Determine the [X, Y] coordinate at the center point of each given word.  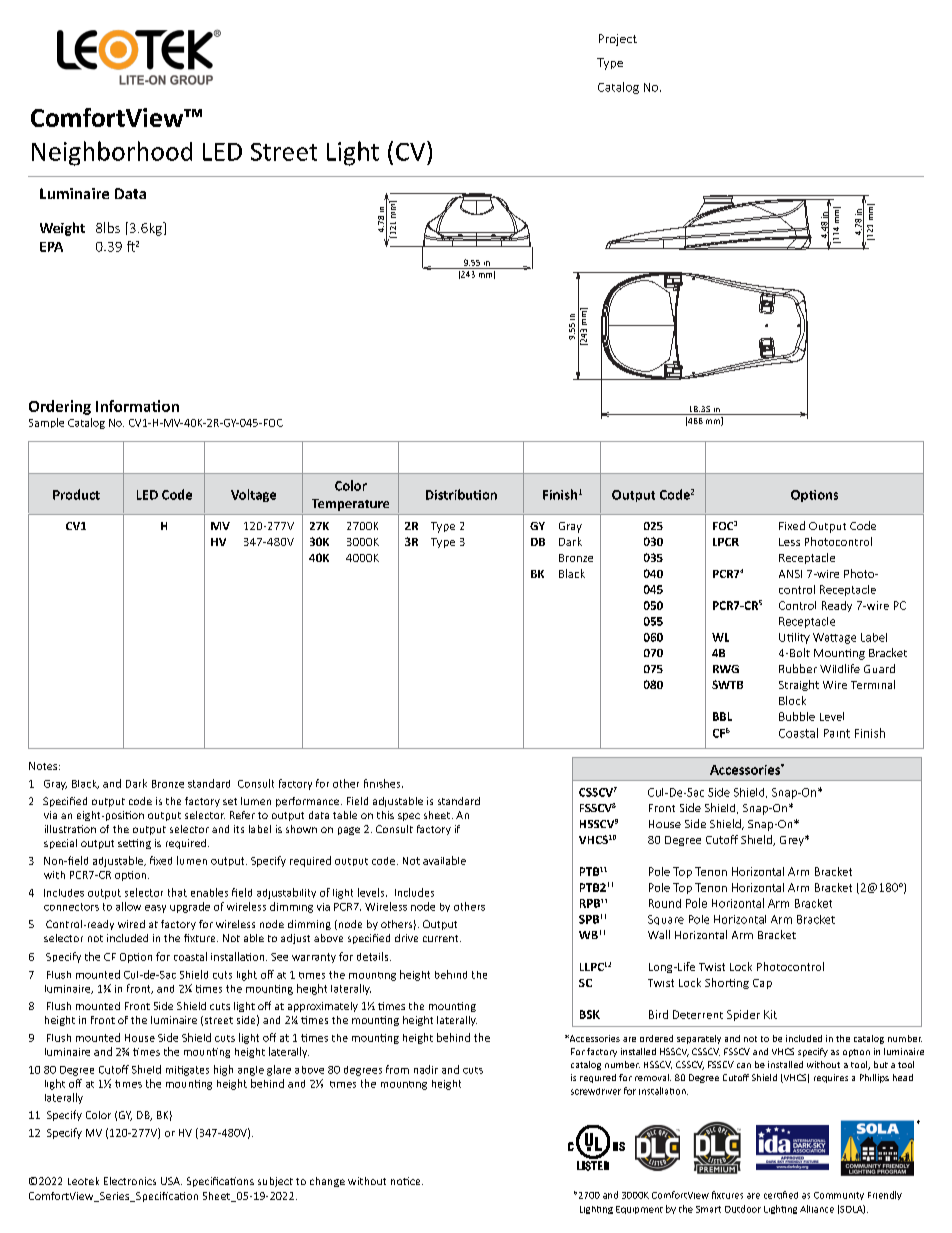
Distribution [461, 494]
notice [407, 1181]
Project [618, 40]
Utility [794, 638]
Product [76, 494]
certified [781, 1195]
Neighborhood [112, 153]
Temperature [350, 505]
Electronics [130, 1181]
